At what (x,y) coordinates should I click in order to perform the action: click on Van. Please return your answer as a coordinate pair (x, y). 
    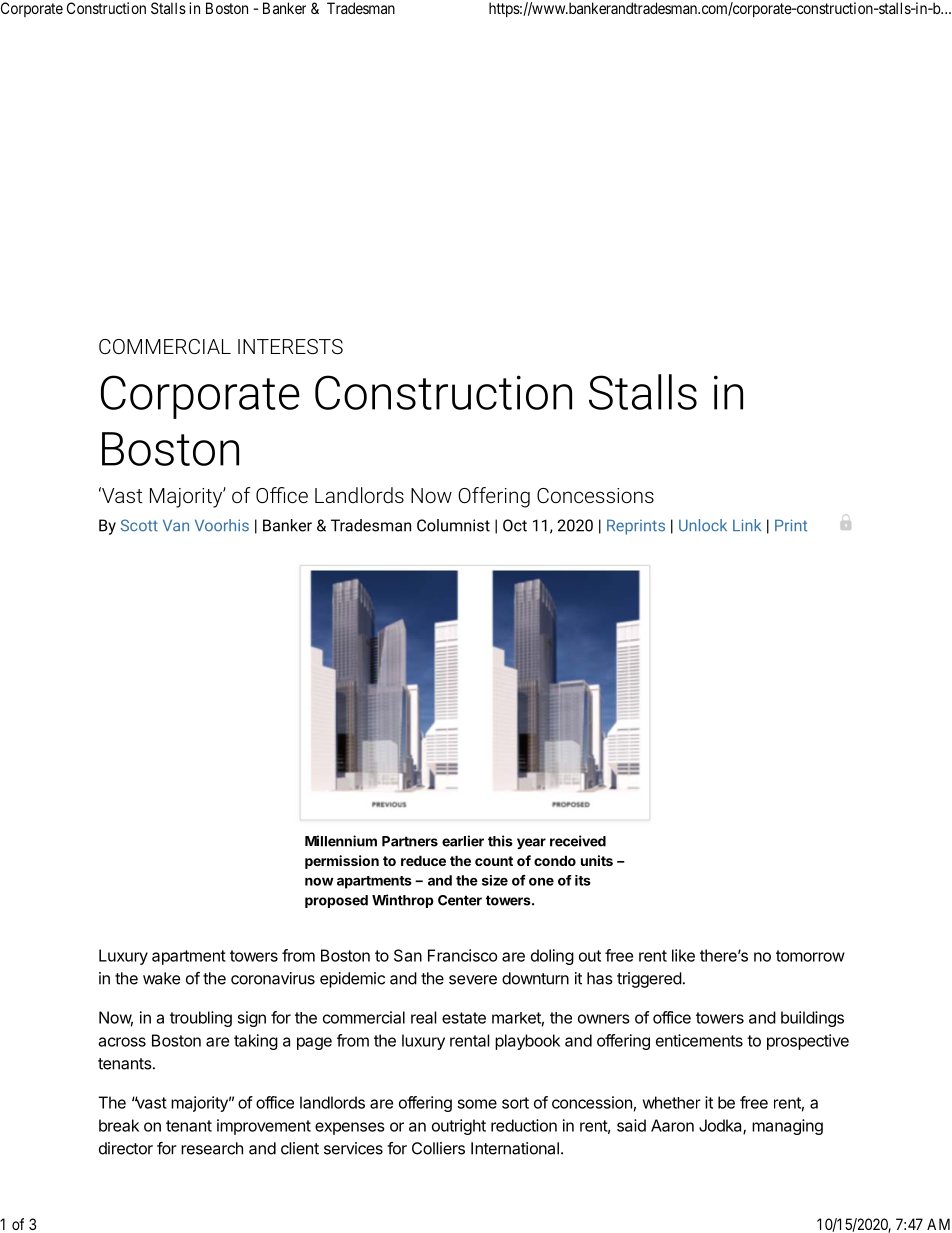
    Looking at the image, I should click on (176, 525).
